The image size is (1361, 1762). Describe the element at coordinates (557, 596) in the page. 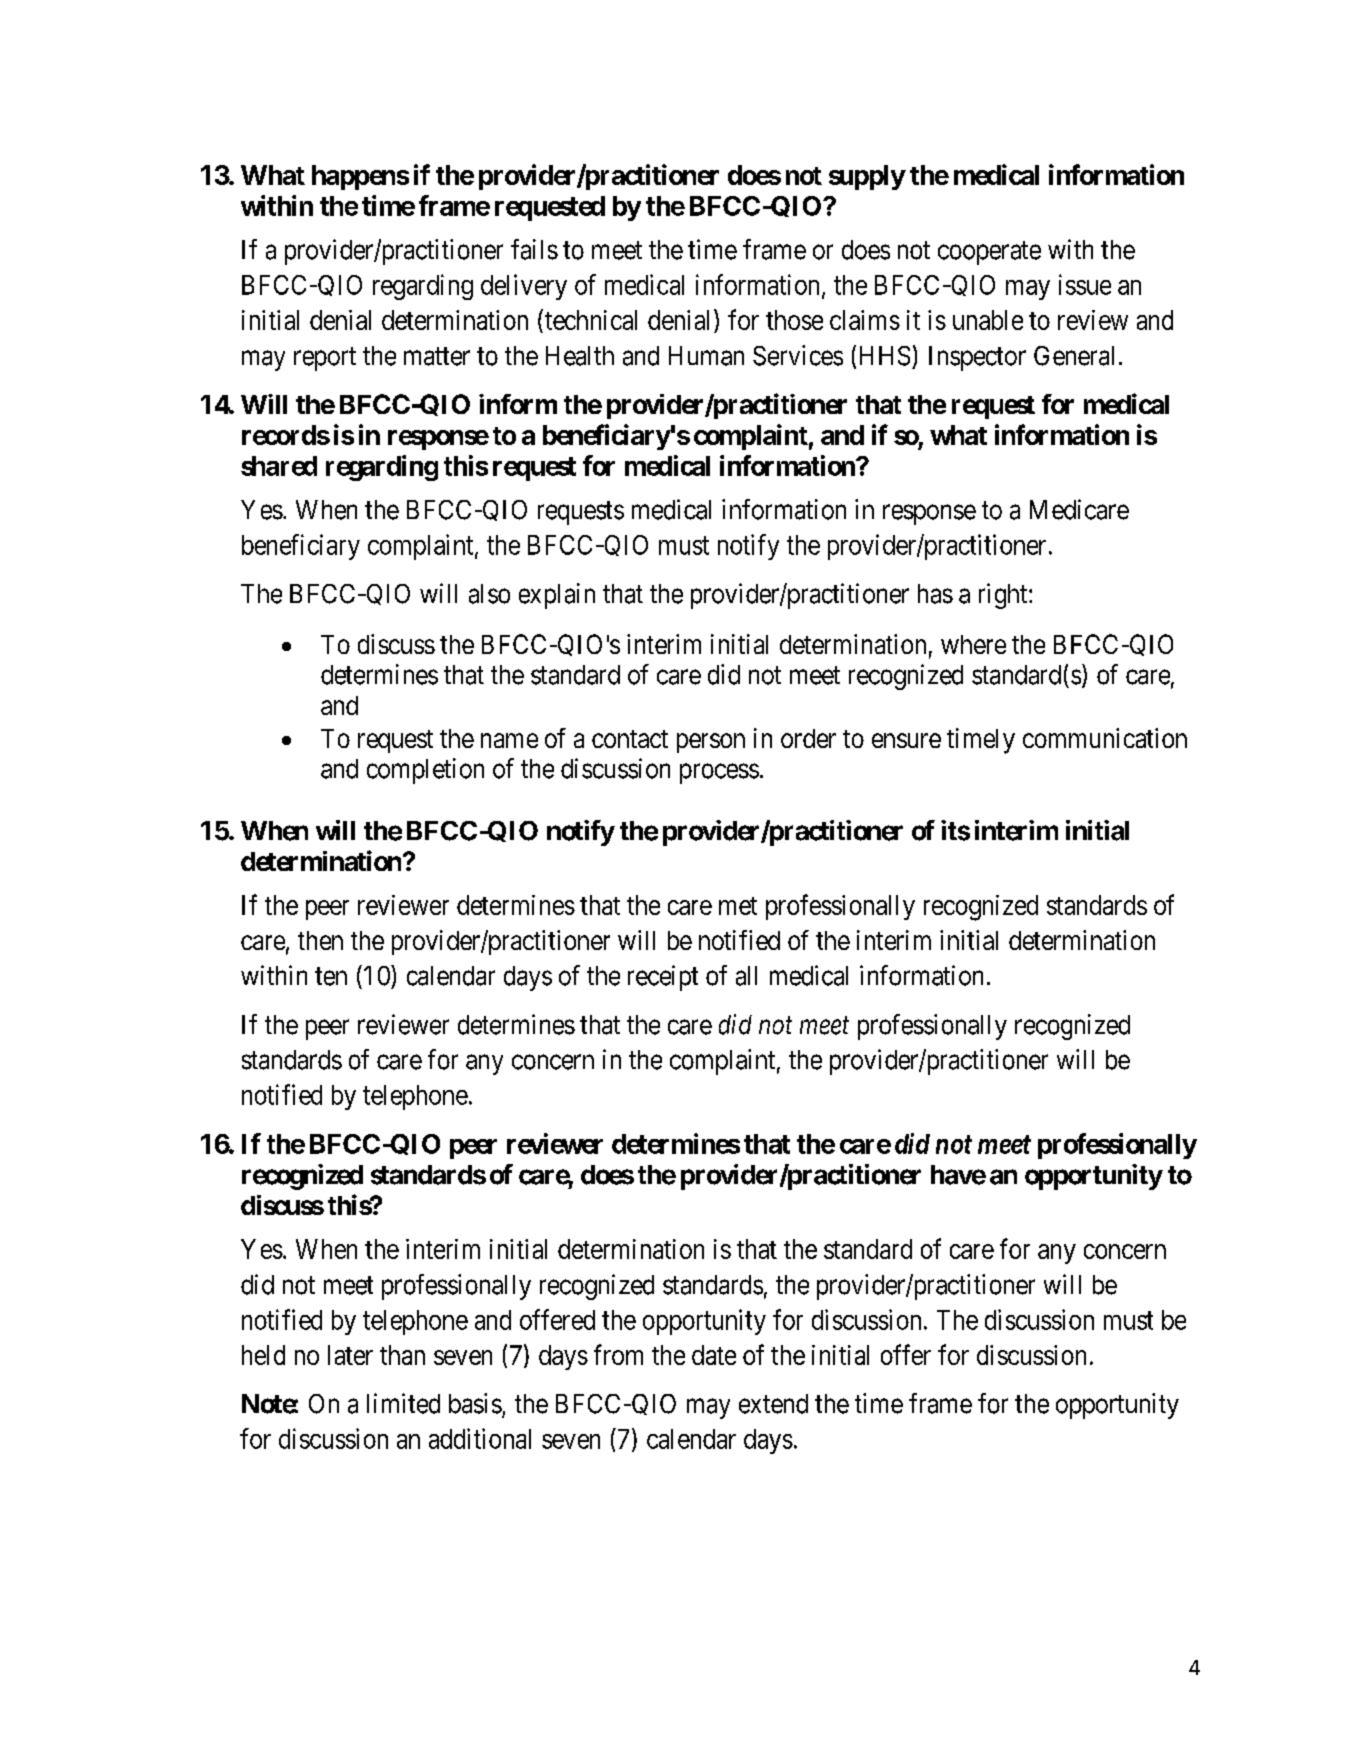

I see `explain` at that location.
